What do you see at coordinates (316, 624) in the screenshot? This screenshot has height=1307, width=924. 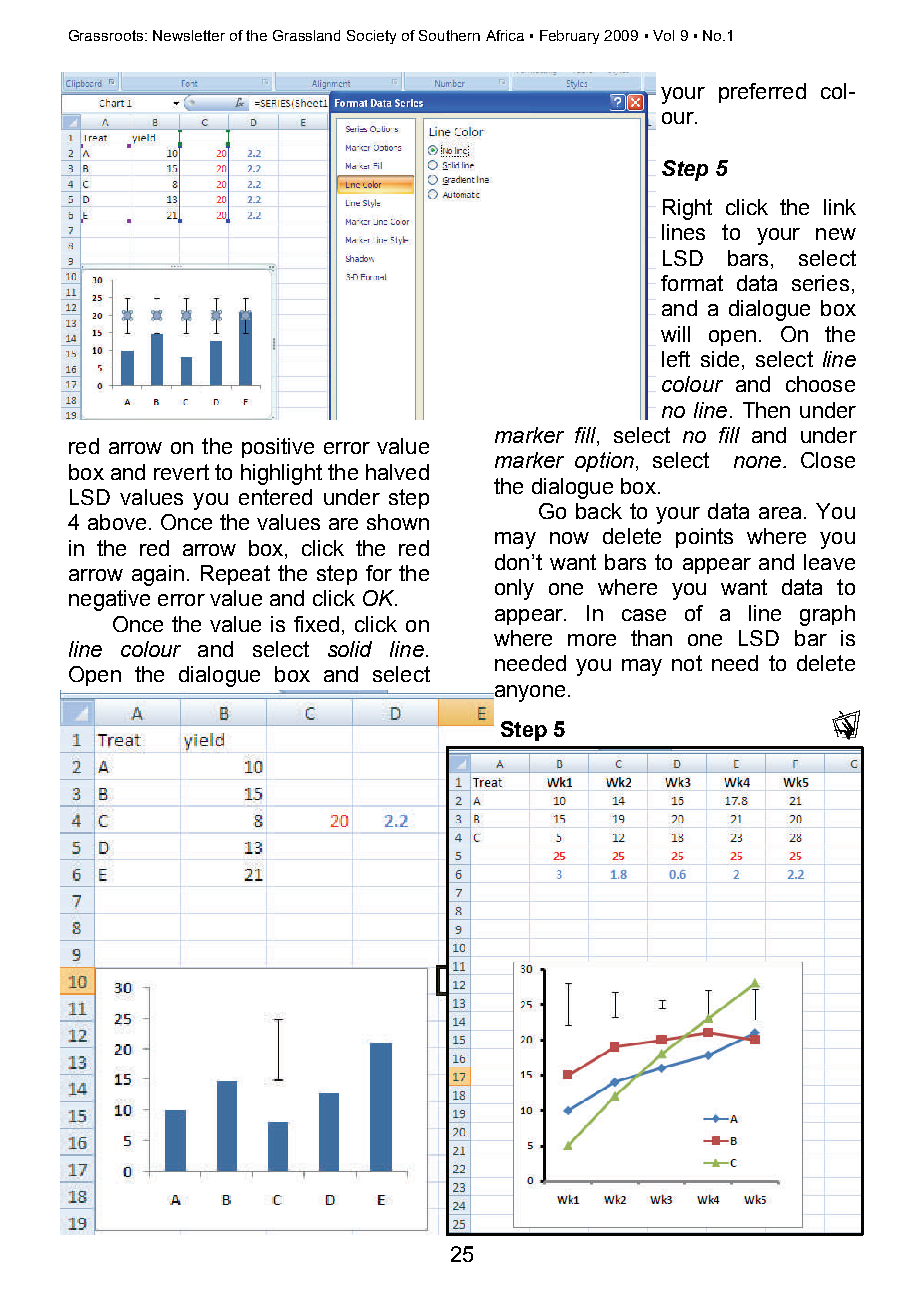 I see `fixed` at bounding box center [316, 624].
